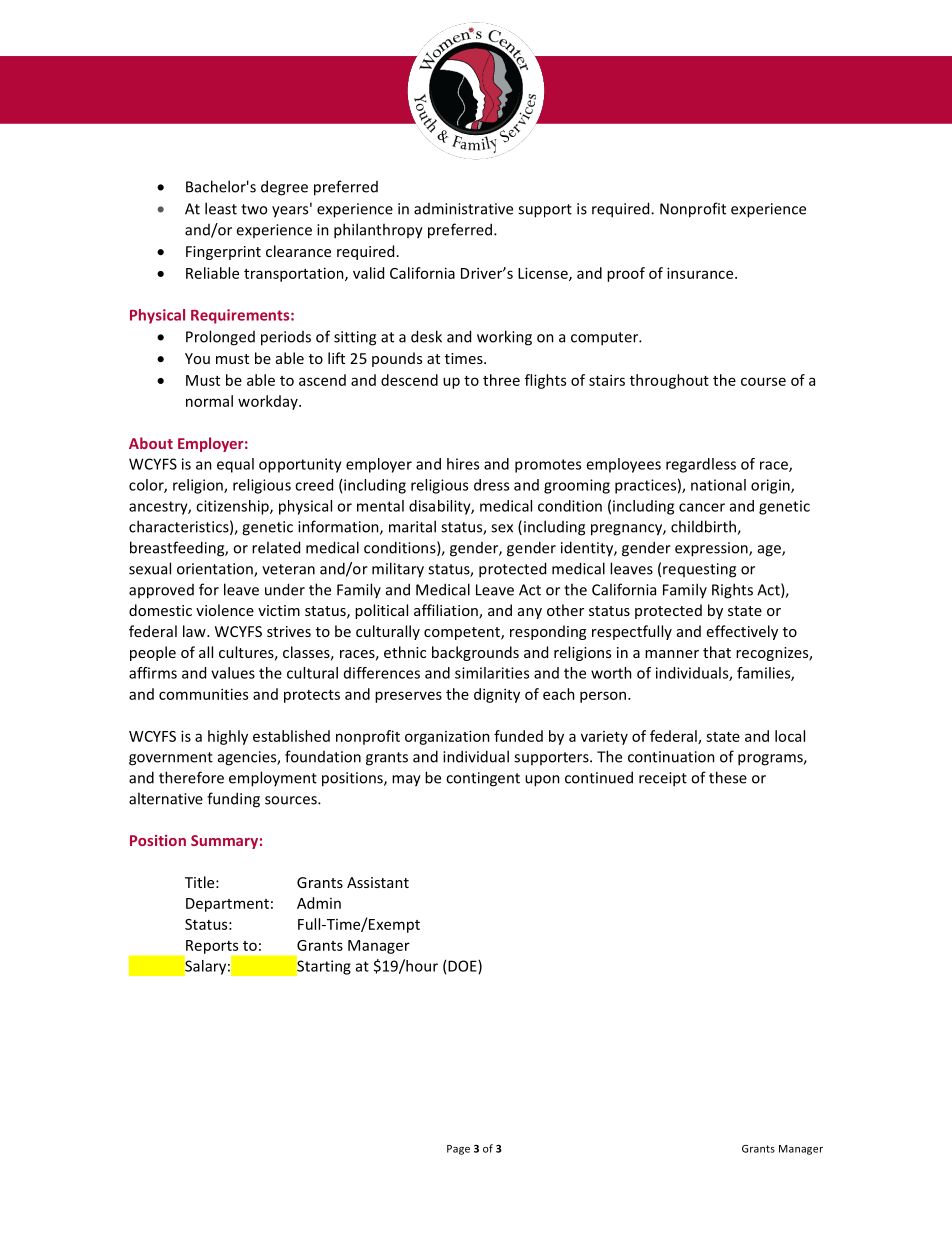 The image size is (952, 1233). I want to click on values, so click(233, 673).
